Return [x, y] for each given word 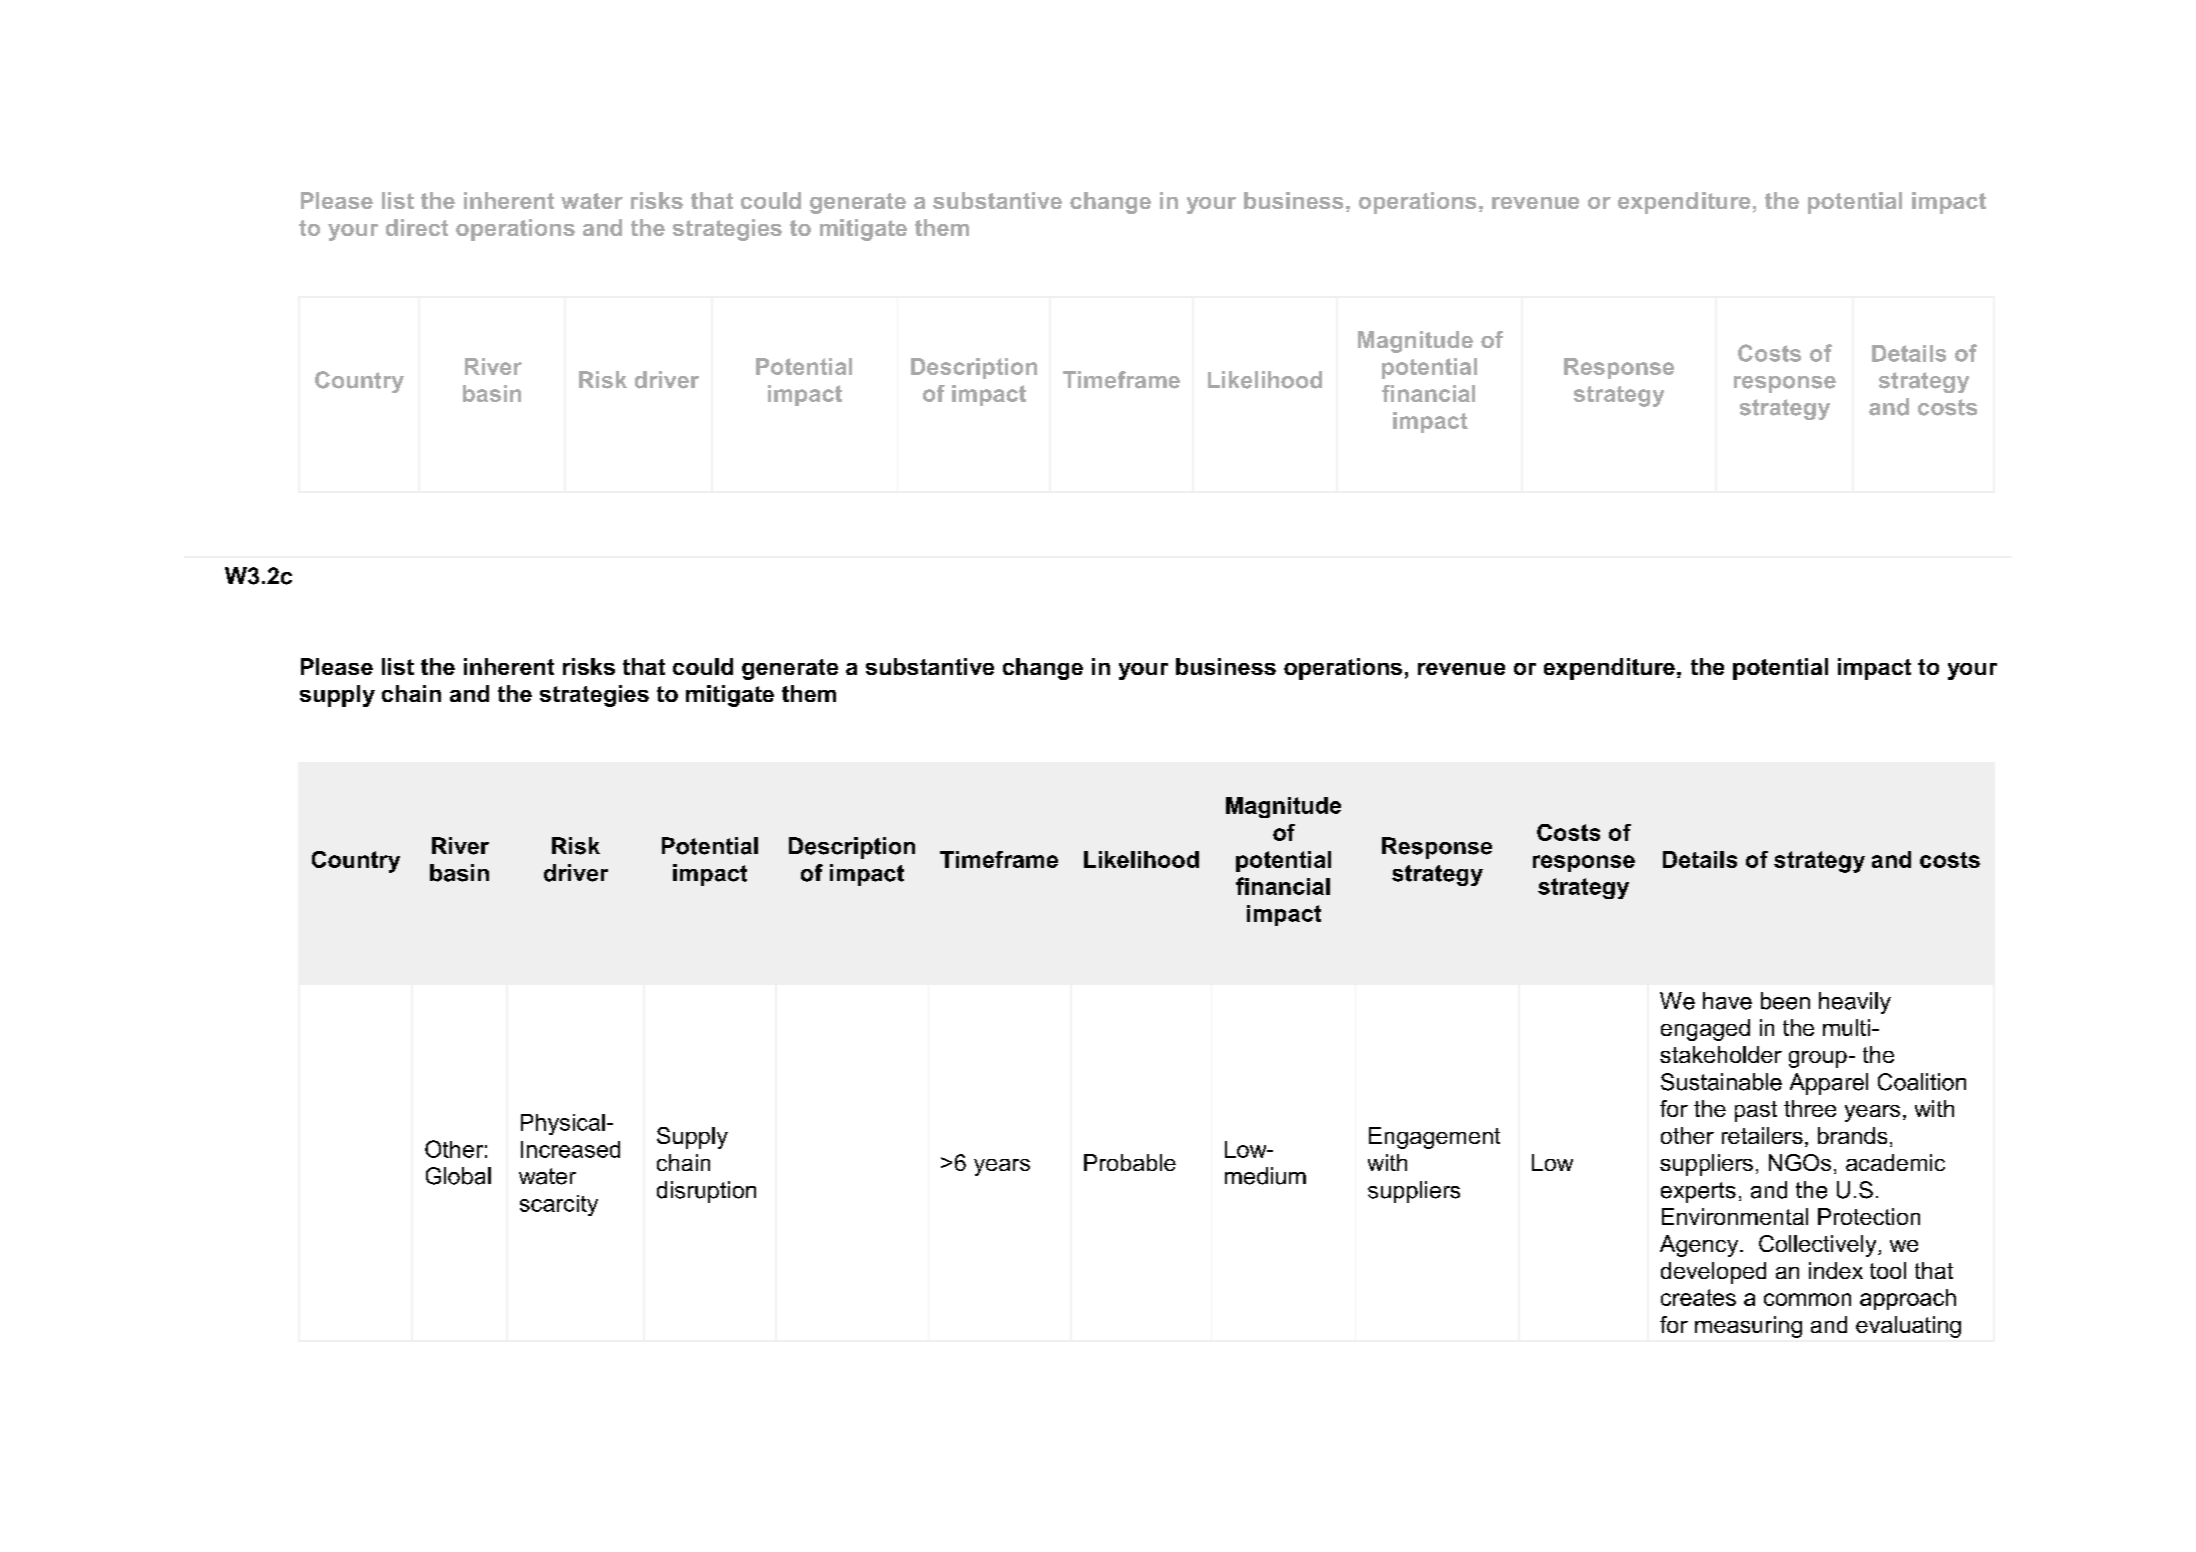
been [1785, 1001]
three [1810, 1108]
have [1727, 1001]
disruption [706, 1192]
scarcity [559, 1205]
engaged [1705, 1030]
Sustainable [1721, 1082]
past [1756, 1111]
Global [458, 1176]
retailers [1762, 1135]
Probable [1130, 1162]
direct [417, 227]
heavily [1855, 1003]
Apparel [1829, 1084]
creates [1698, 1297]
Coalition [1922, 1082]
